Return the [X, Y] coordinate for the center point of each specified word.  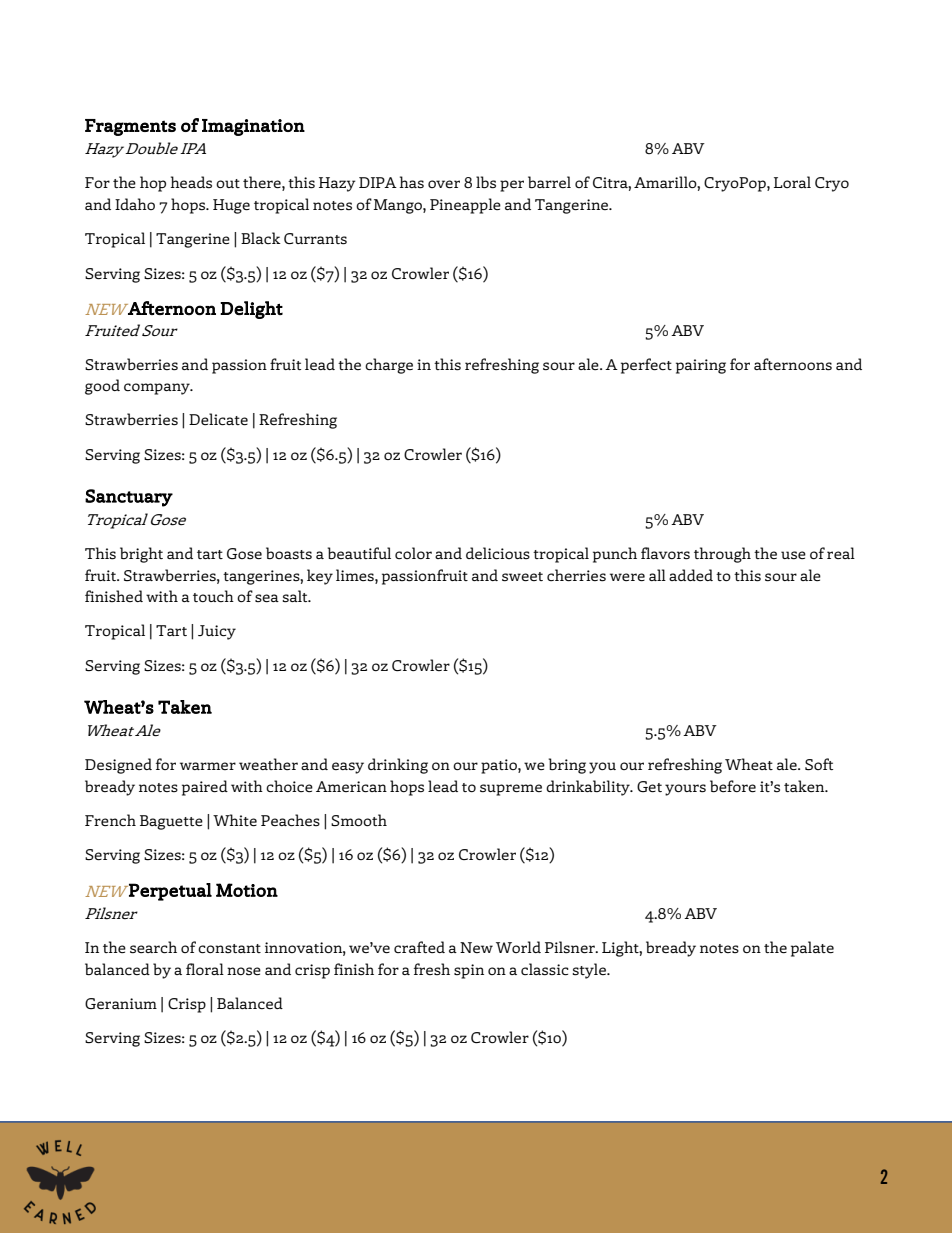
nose [244, 971]
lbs [486, 182]
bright [141, 555]
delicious [498, 553]
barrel [549, 182]
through [722, 555]
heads [191, 182]
